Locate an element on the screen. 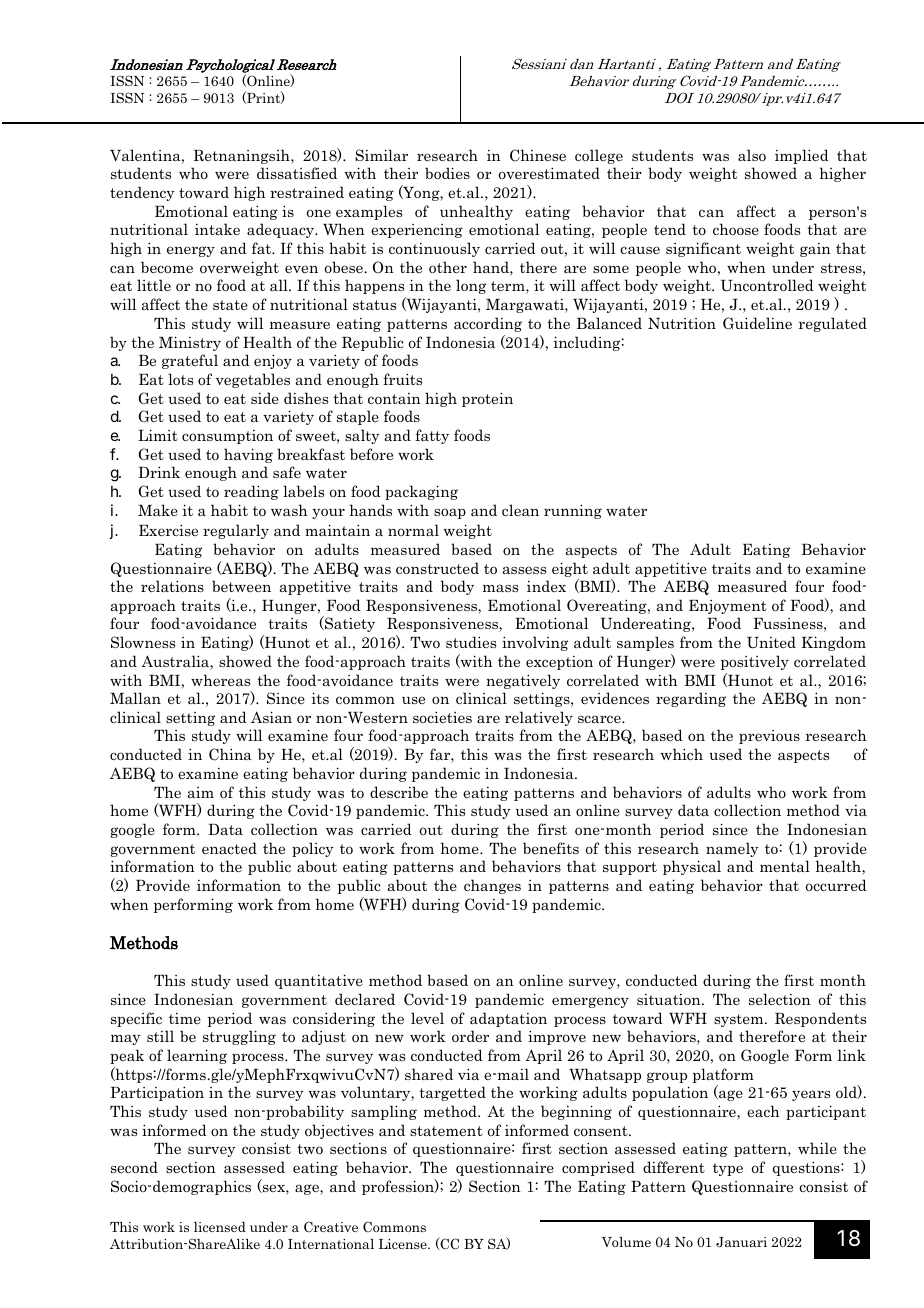  also is located at coordinates (752, 155).
